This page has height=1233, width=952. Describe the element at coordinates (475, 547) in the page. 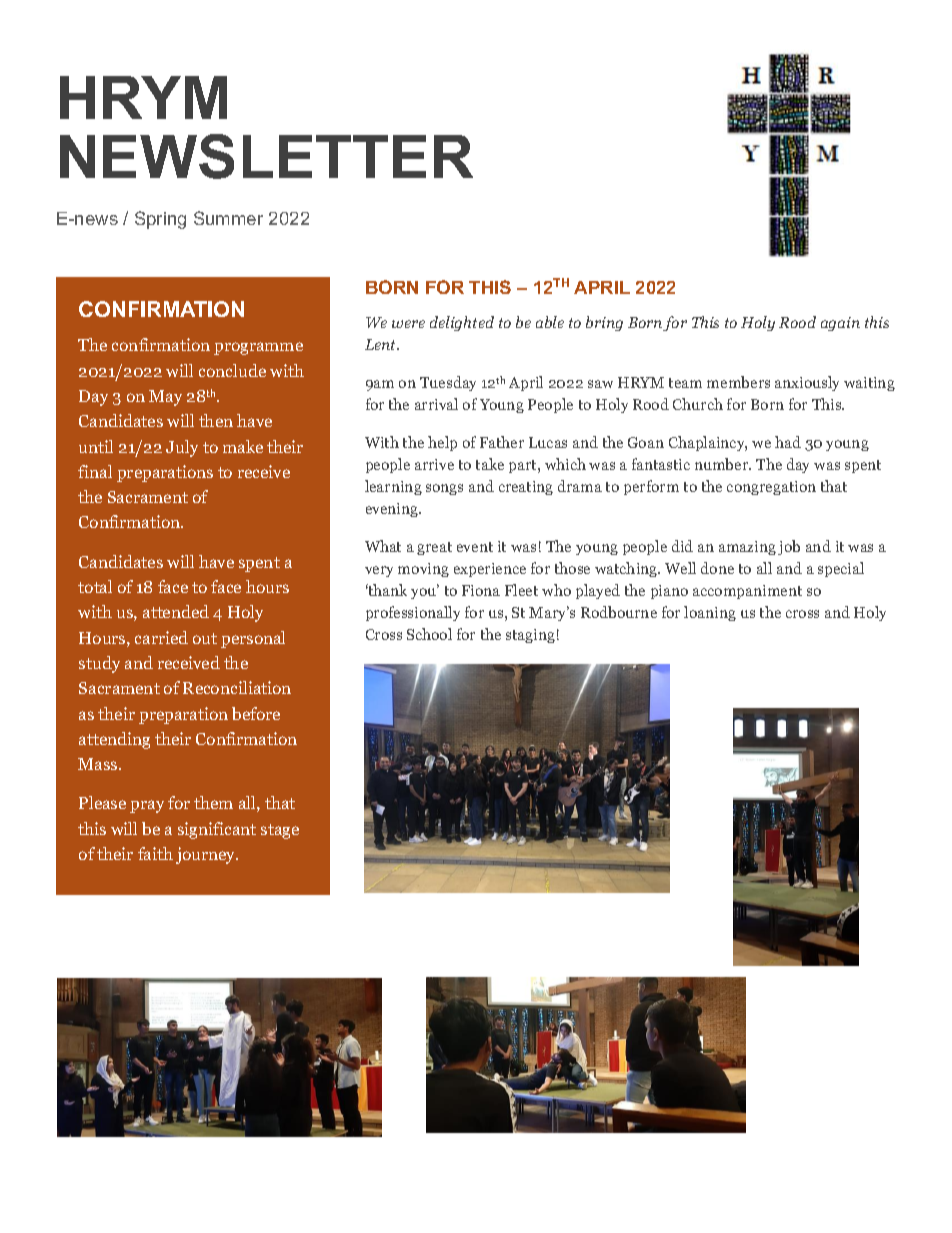

I see `event` at that location.
